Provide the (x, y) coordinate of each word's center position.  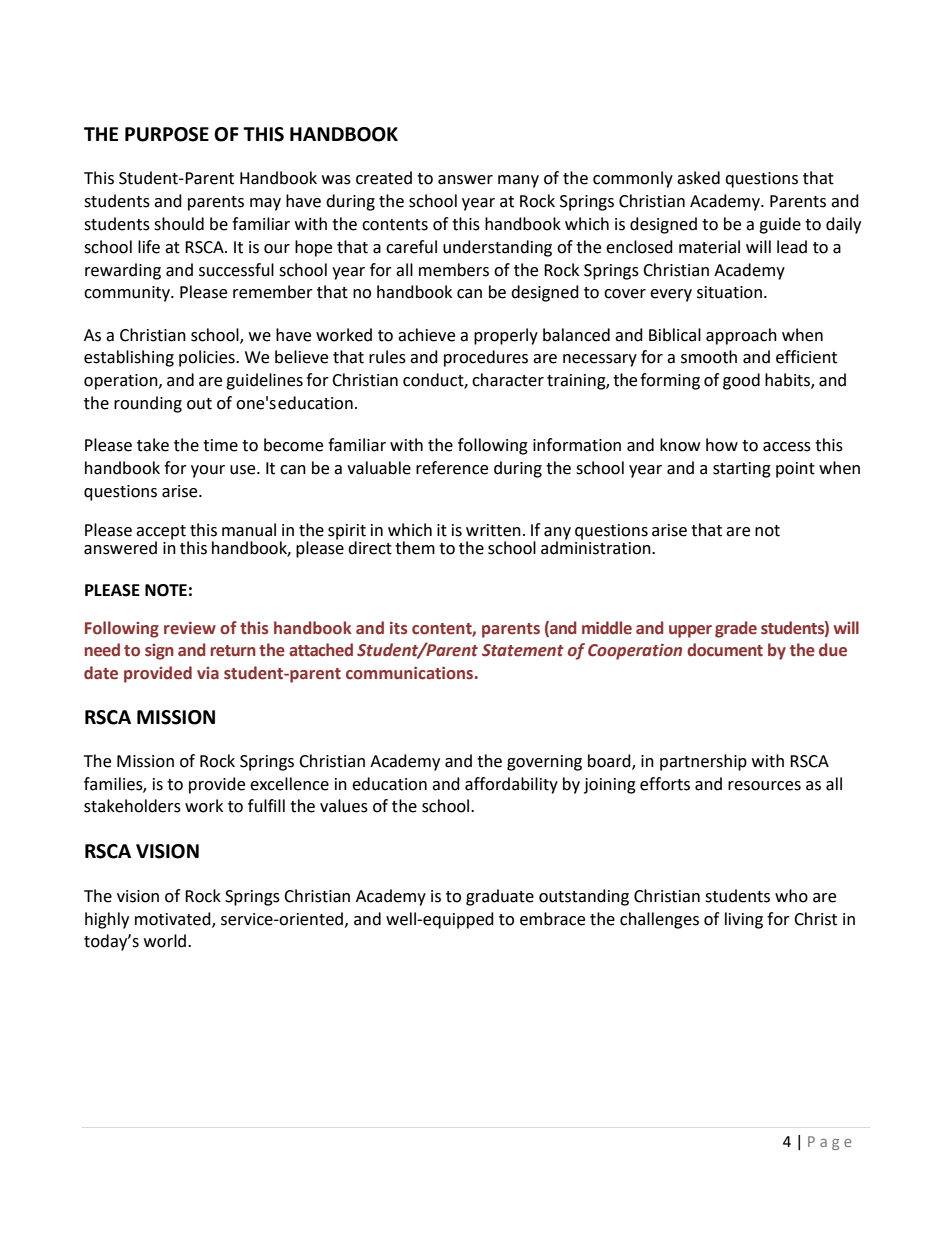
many (518, 181)
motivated (174, 919)
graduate (500, 897)
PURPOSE (167, 134)
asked (698, 178)
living (744, 920)
